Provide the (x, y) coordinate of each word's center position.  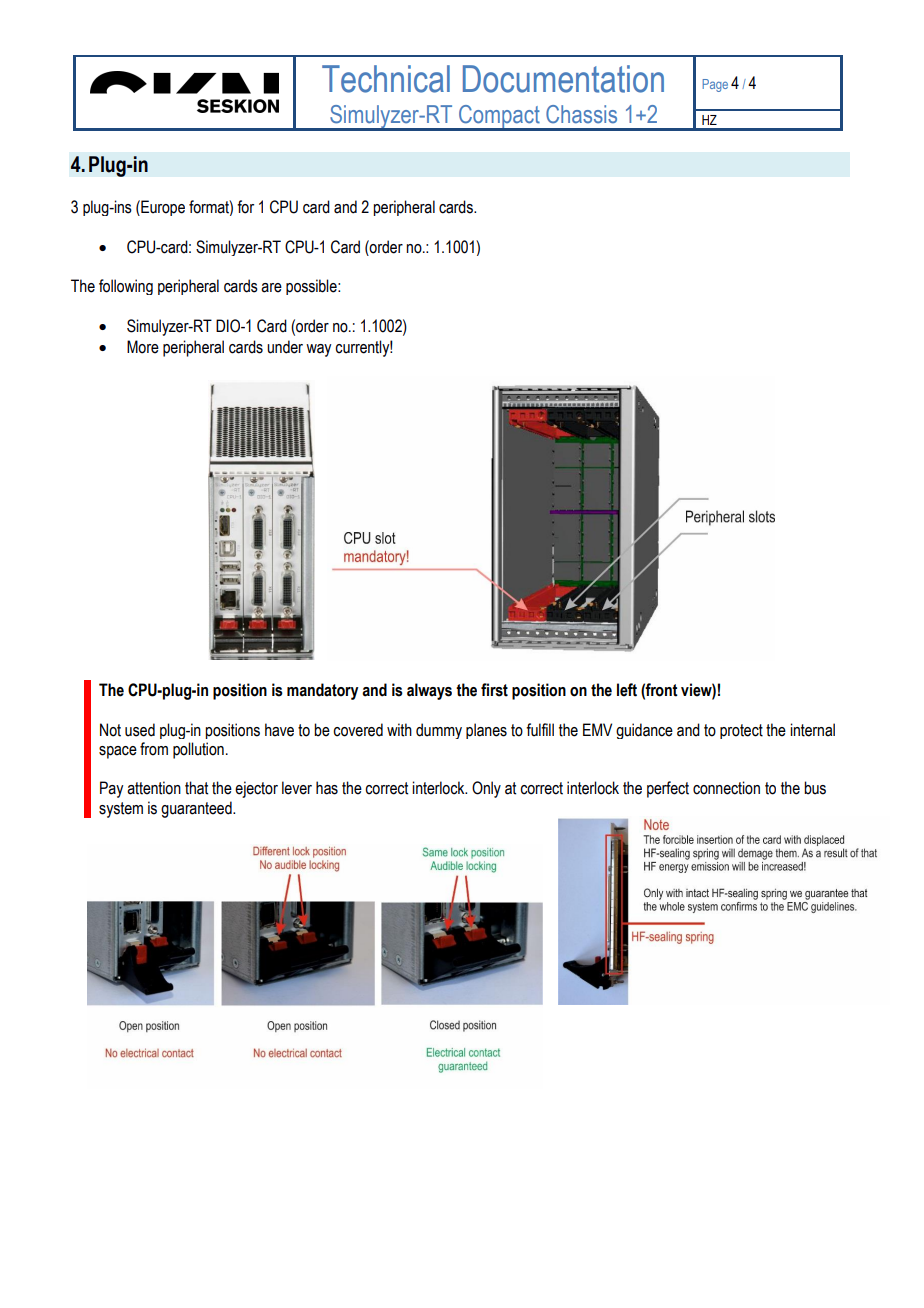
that (196, 788)
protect (741, 731)
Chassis (581, 114)
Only (486, 789)
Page (715, 85)
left (627, 690)
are (271, 288)
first (494, 690)
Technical (386, 79)
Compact (499, 118)
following (126, 287)
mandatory (322, 691)
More (143, 347)
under (285, 347)
